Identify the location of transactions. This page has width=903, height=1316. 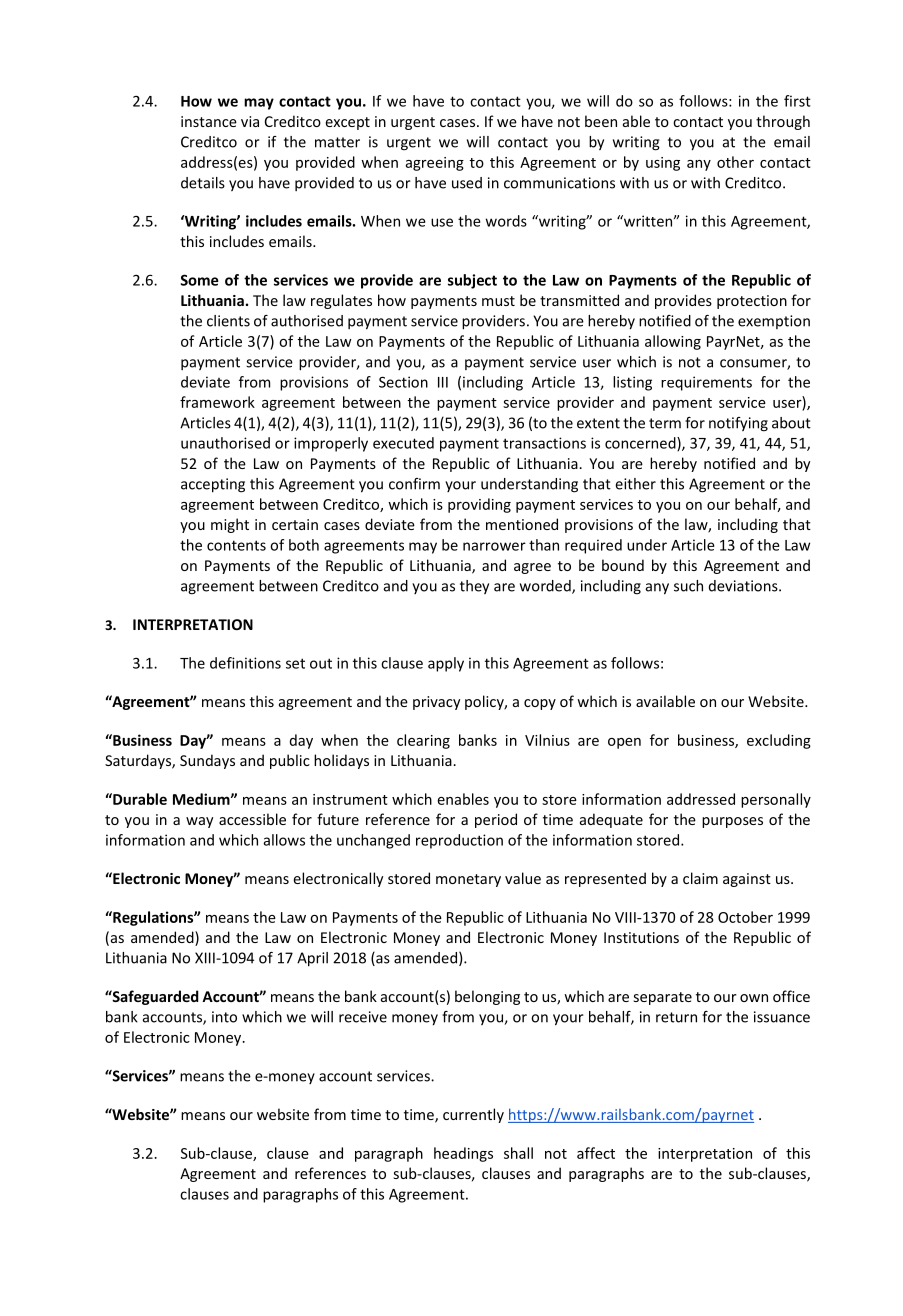
(544, 443).
